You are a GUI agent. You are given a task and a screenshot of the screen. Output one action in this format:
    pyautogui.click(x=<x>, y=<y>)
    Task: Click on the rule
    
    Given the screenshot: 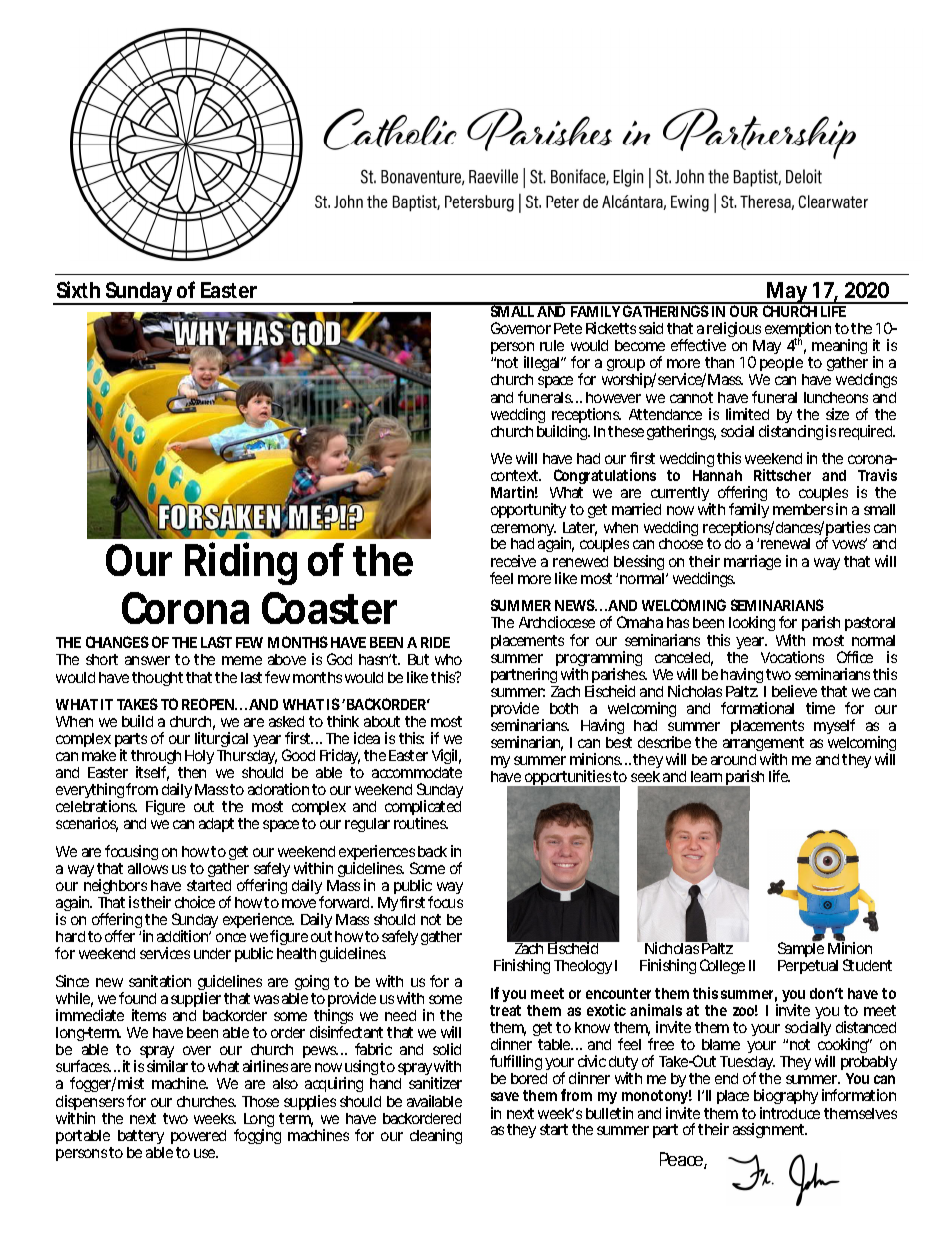 What is the action you would take?
    pyautogui.click(x=552, y=345)
